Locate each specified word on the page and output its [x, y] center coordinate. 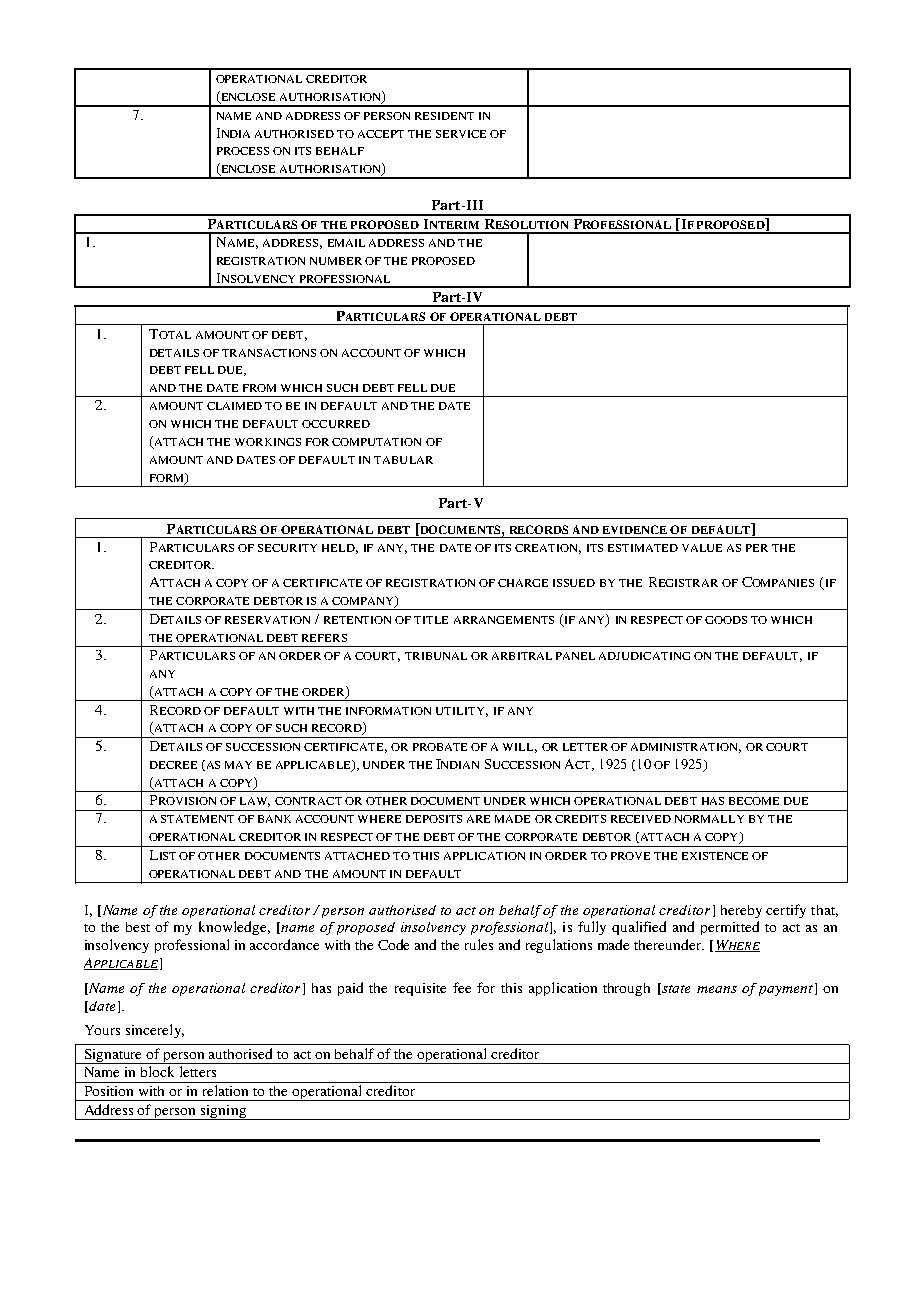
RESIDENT [444, 116]
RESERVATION [267, 620]
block [157, 1071]
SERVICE [461, 134]
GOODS [726, 620]
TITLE [431, 620]
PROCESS [243, 151]
